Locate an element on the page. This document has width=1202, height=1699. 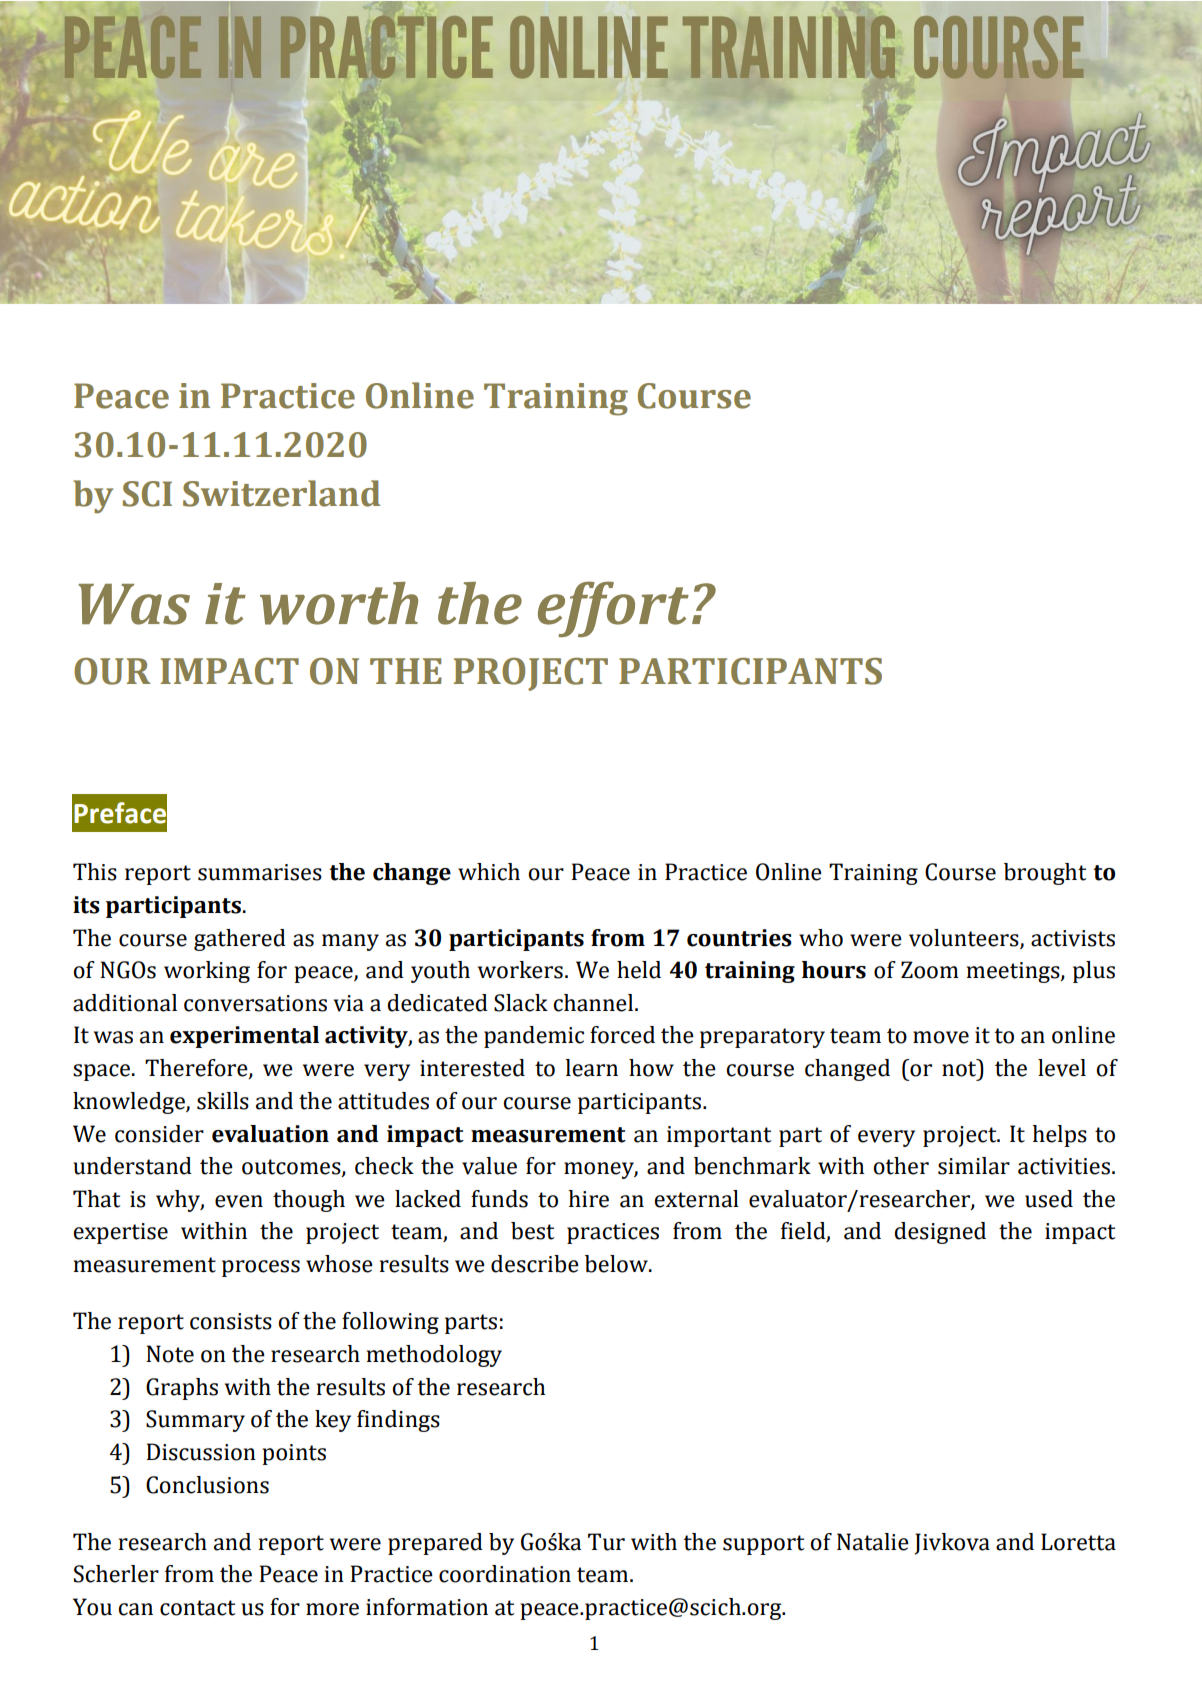
learn is located at coordinates (591, 1068).
